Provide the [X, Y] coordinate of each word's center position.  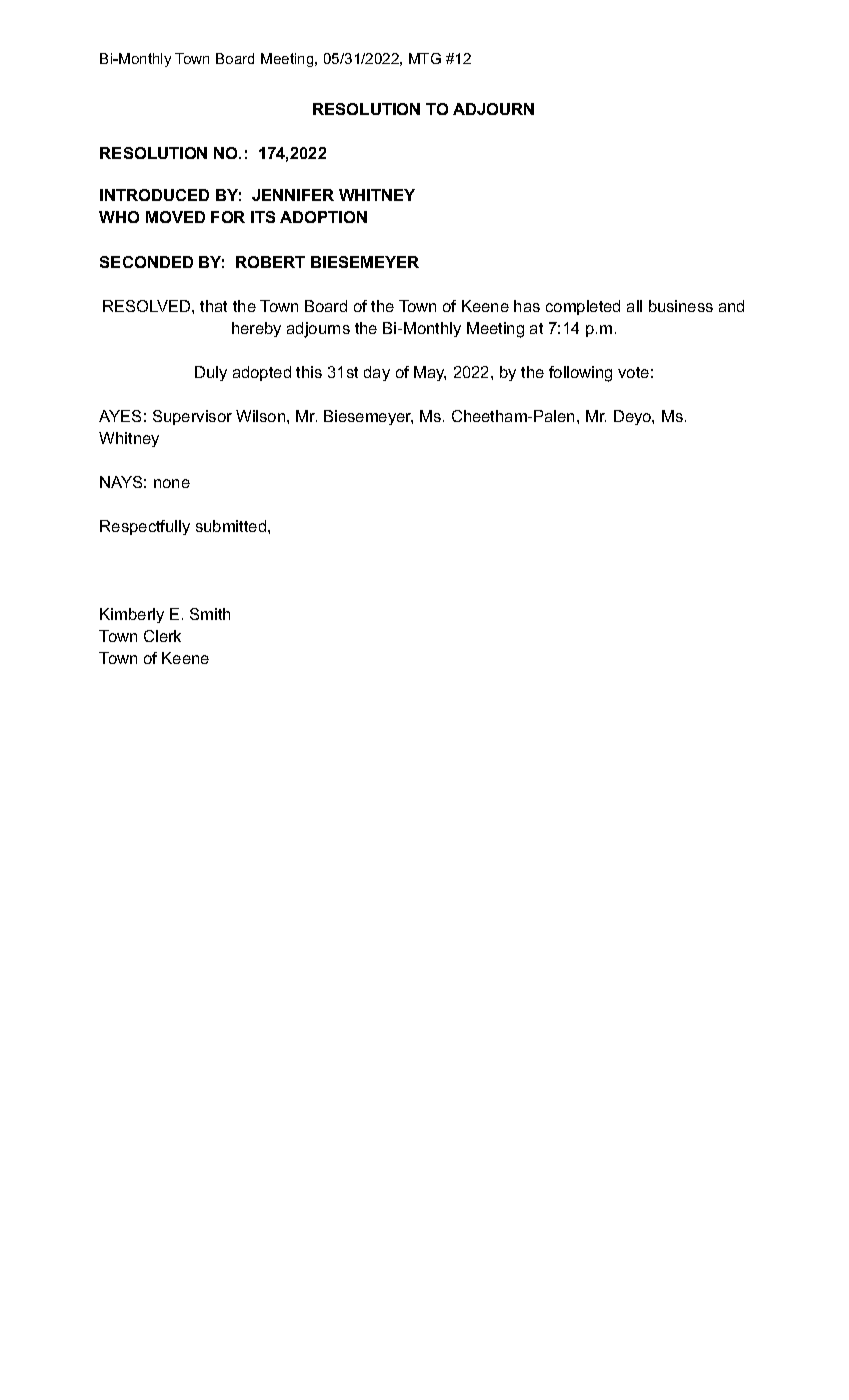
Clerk [162, 636]
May [430, 373]
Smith [210, 614]
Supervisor [192, 417]
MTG [425, 58]
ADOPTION [323, 217]
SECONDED [146, 262]
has [527, 306]
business [681, 306]
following [580, 374]
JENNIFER [293, 195]
